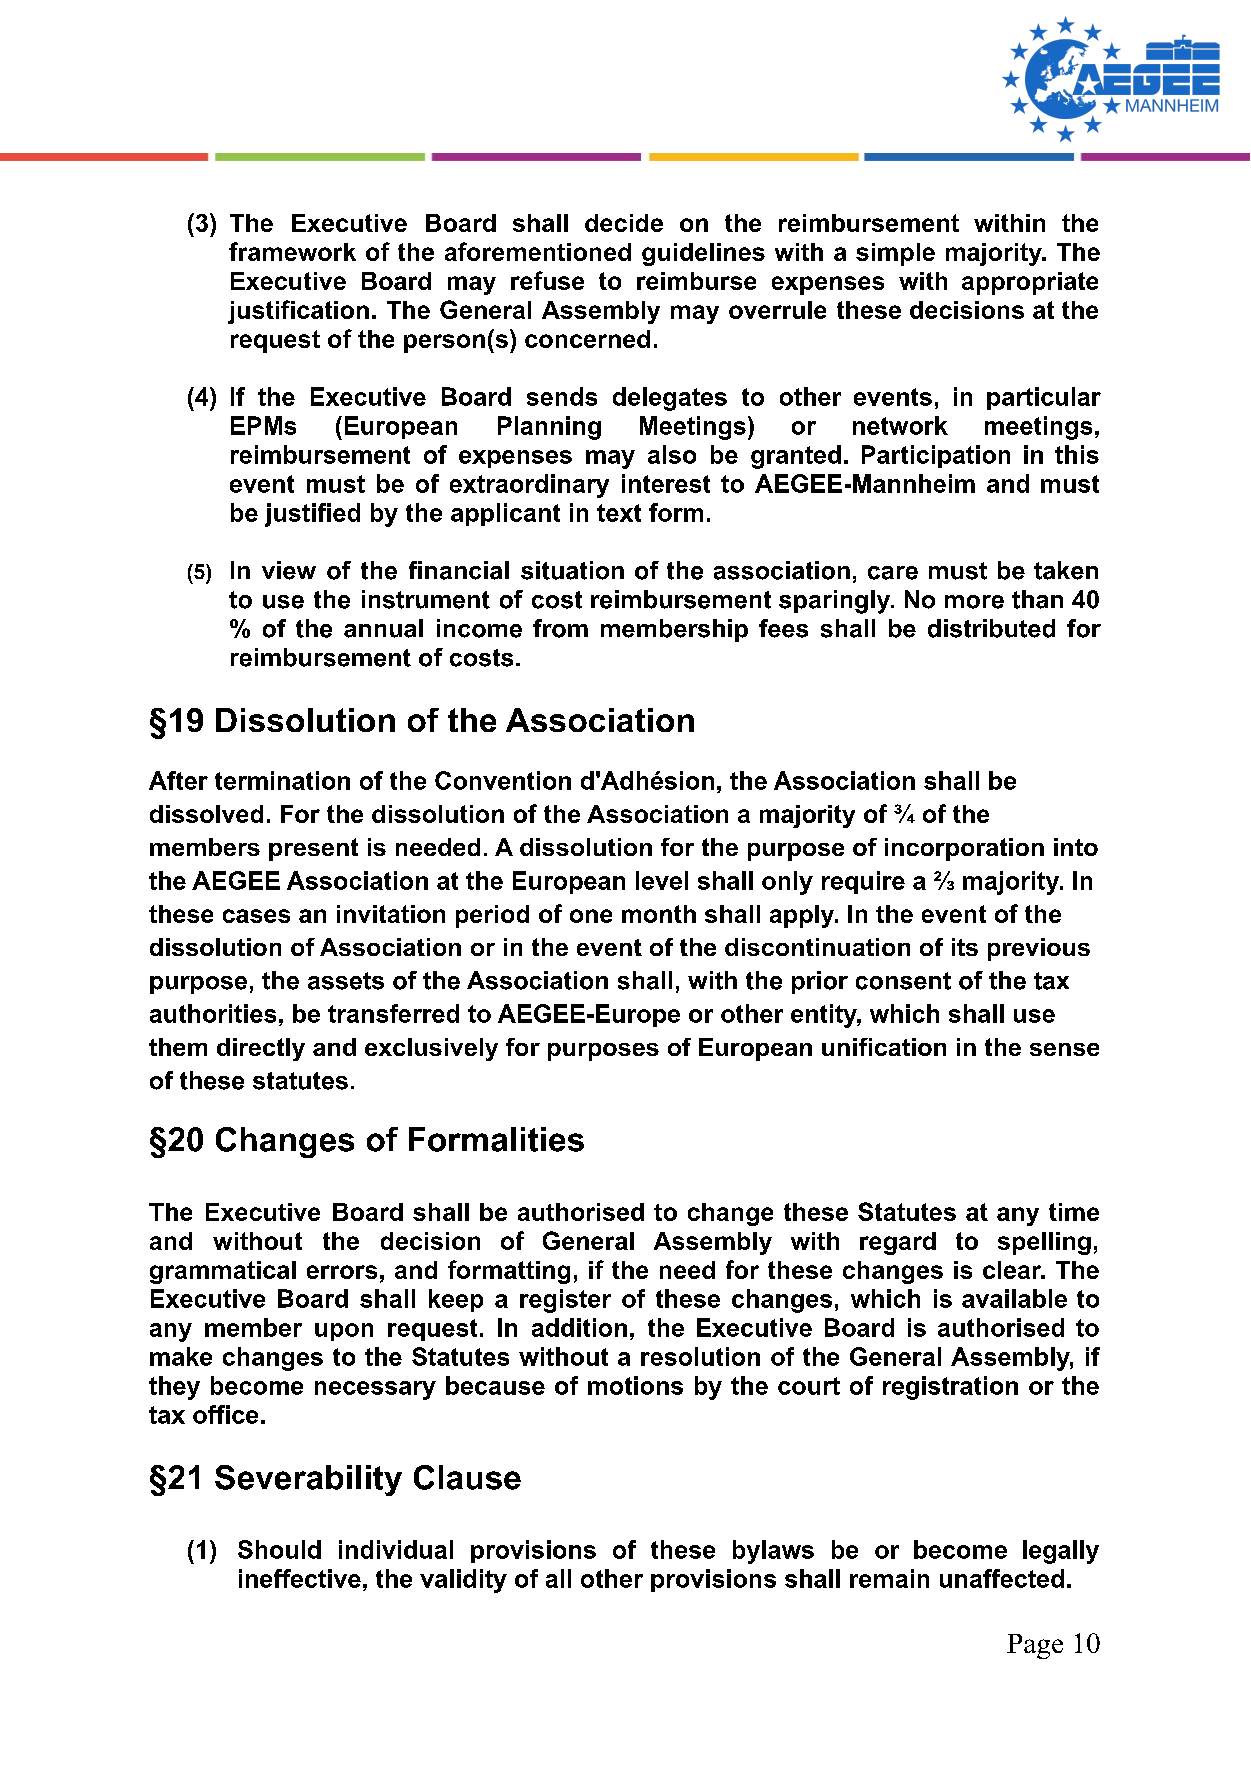 The width and height of the screenshot is (1251, 1767). What do you see at coordinates (292, 251) in the screenshot?
I see `framework` at bounding box center [292, 251].
